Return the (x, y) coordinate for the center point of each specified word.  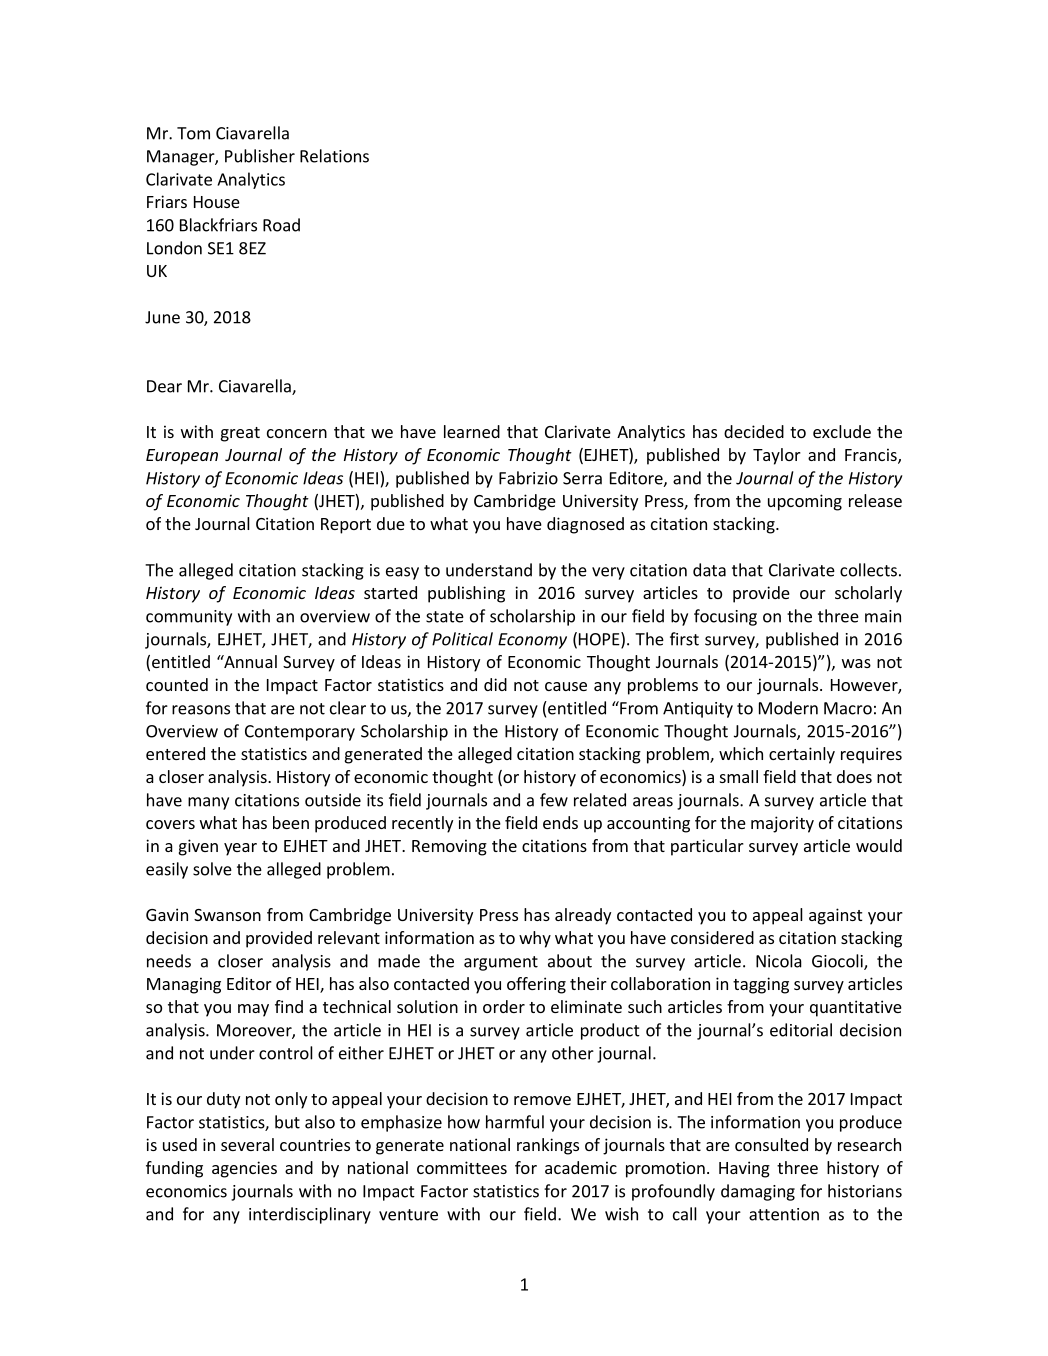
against (835, 916)
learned (472, 431)
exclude (842, 431)
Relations (334, 156)
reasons (201, 710)
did (495, 684)
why (535, 939)
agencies (244, 1169)
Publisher (260, 156)
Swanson (227, 915)
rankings (548, 1146)
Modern (788, 708)
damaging (758, 1192)
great (240, 434)
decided (754, 431)
